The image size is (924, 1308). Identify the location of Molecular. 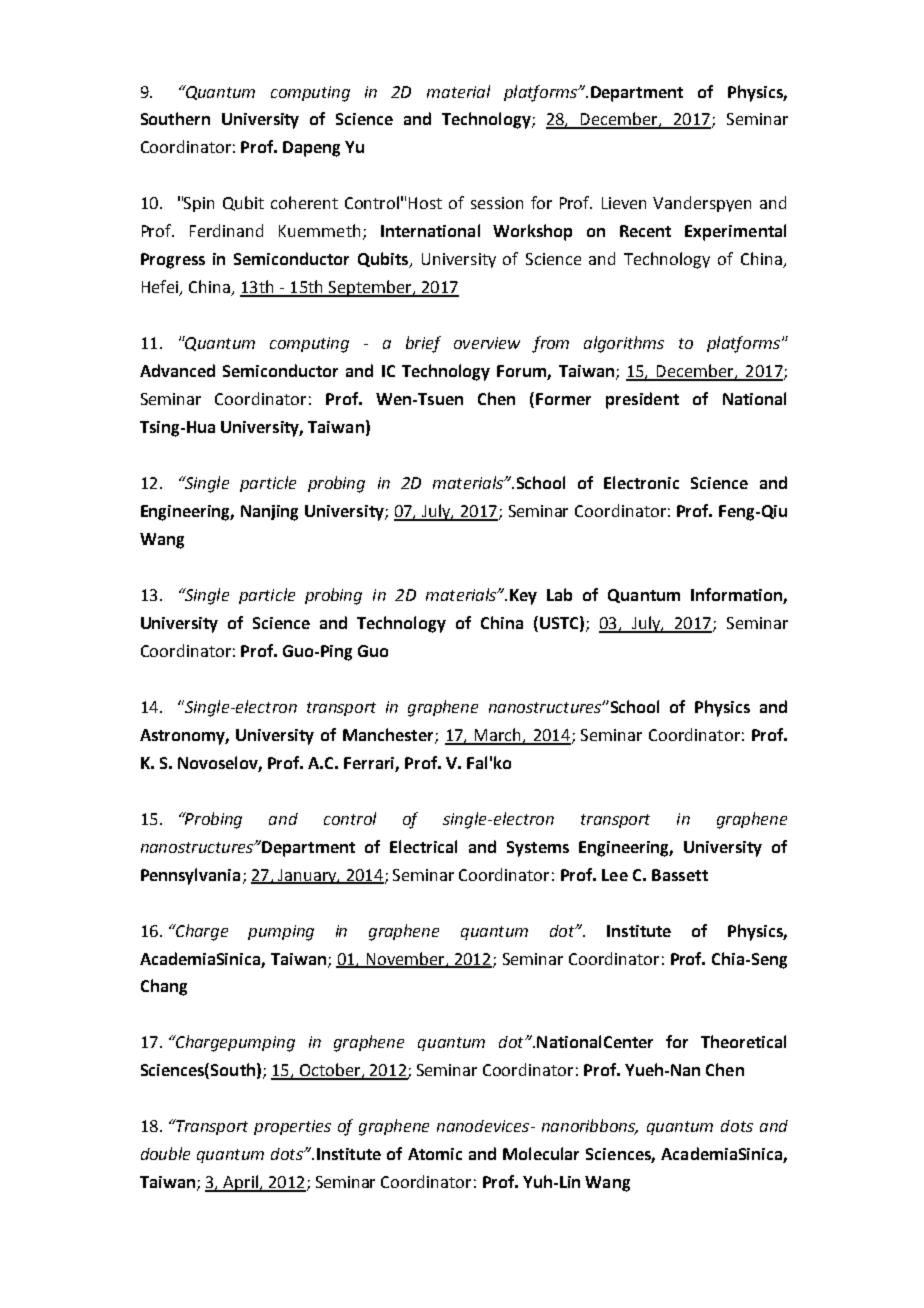
(541, 1153).
